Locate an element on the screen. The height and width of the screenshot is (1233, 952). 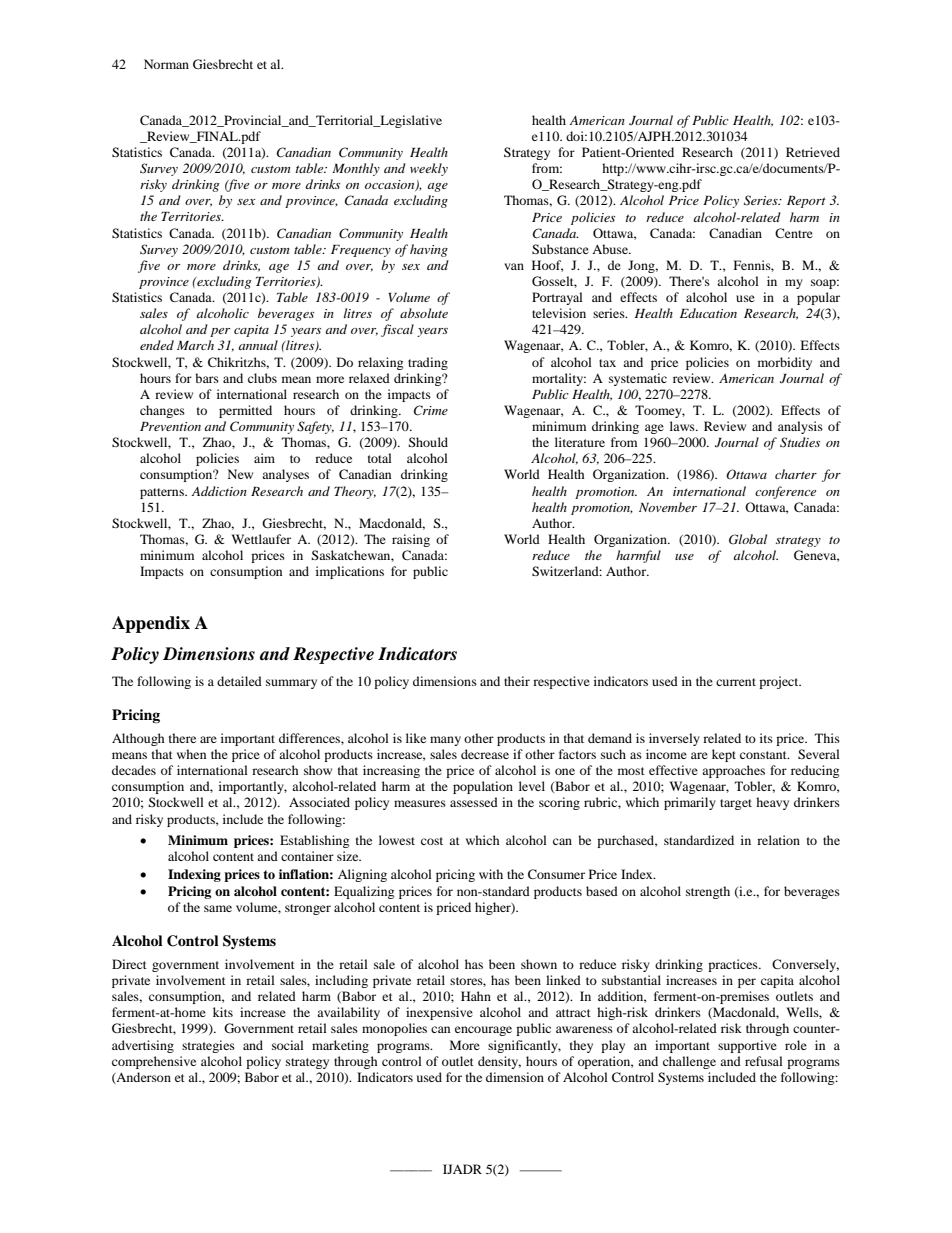
supportive is located at coordinates (747, 1046).
